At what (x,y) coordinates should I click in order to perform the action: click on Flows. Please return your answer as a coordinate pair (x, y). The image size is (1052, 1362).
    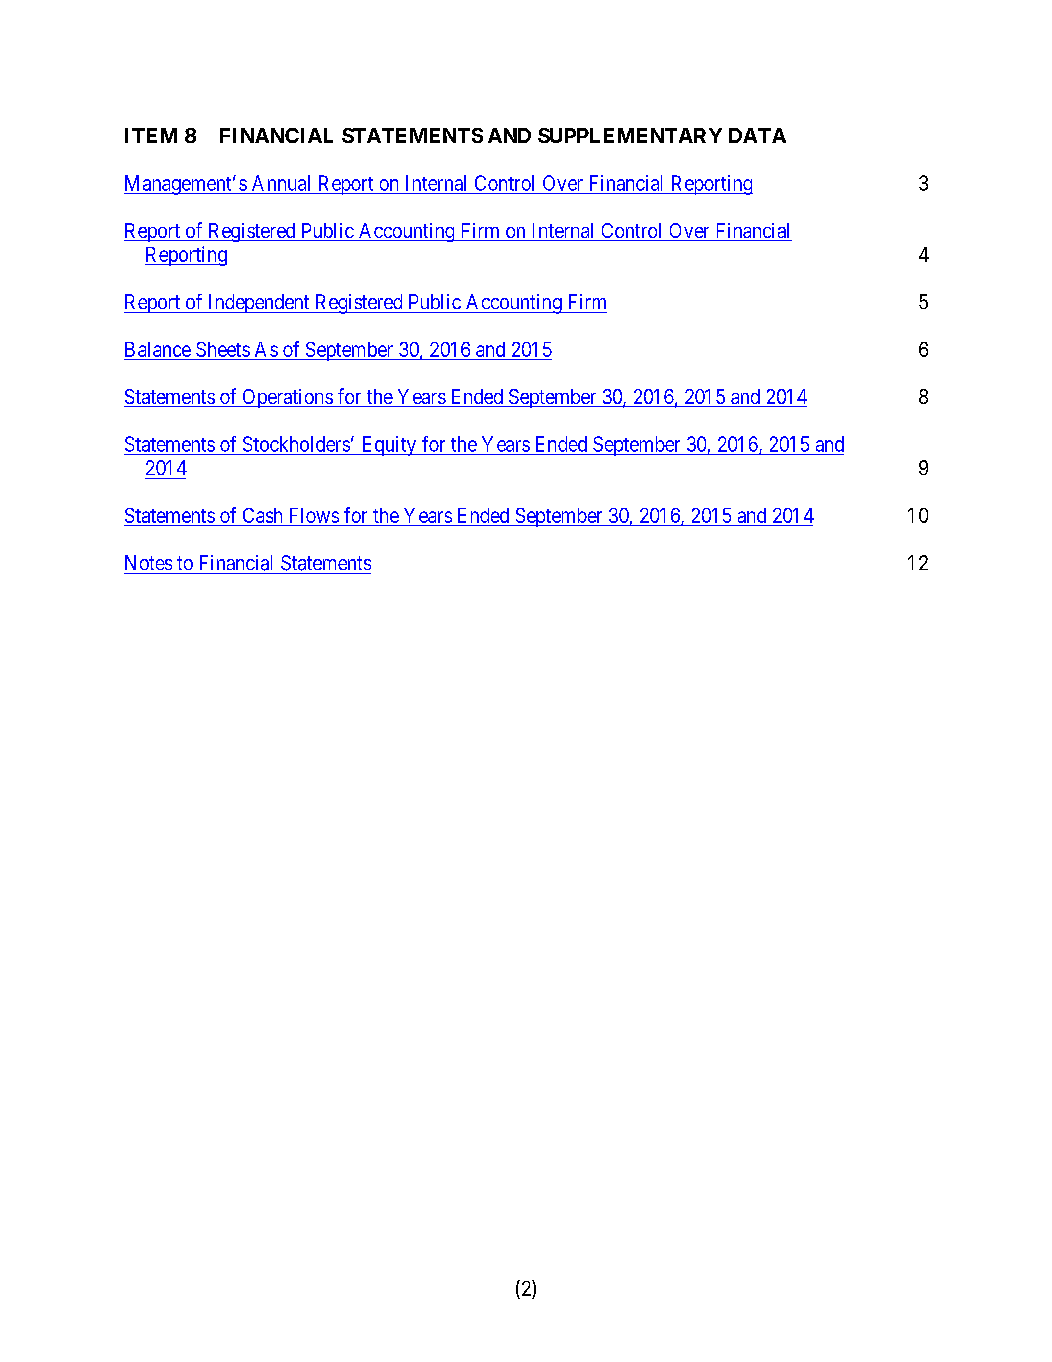
    Looking at the image, I should click on (313, 517).
